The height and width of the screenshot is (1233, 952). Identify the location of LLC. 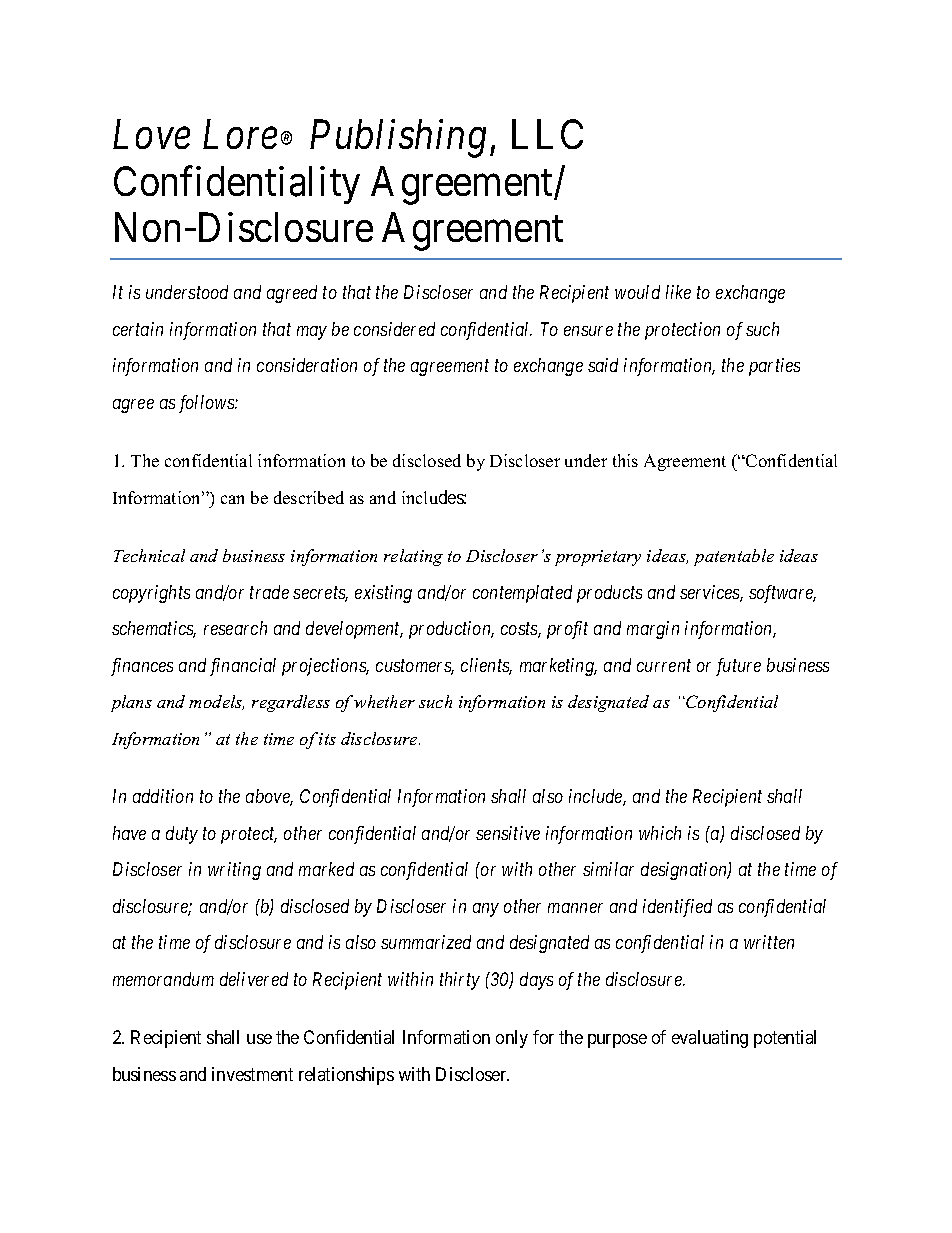
(547, 134).
